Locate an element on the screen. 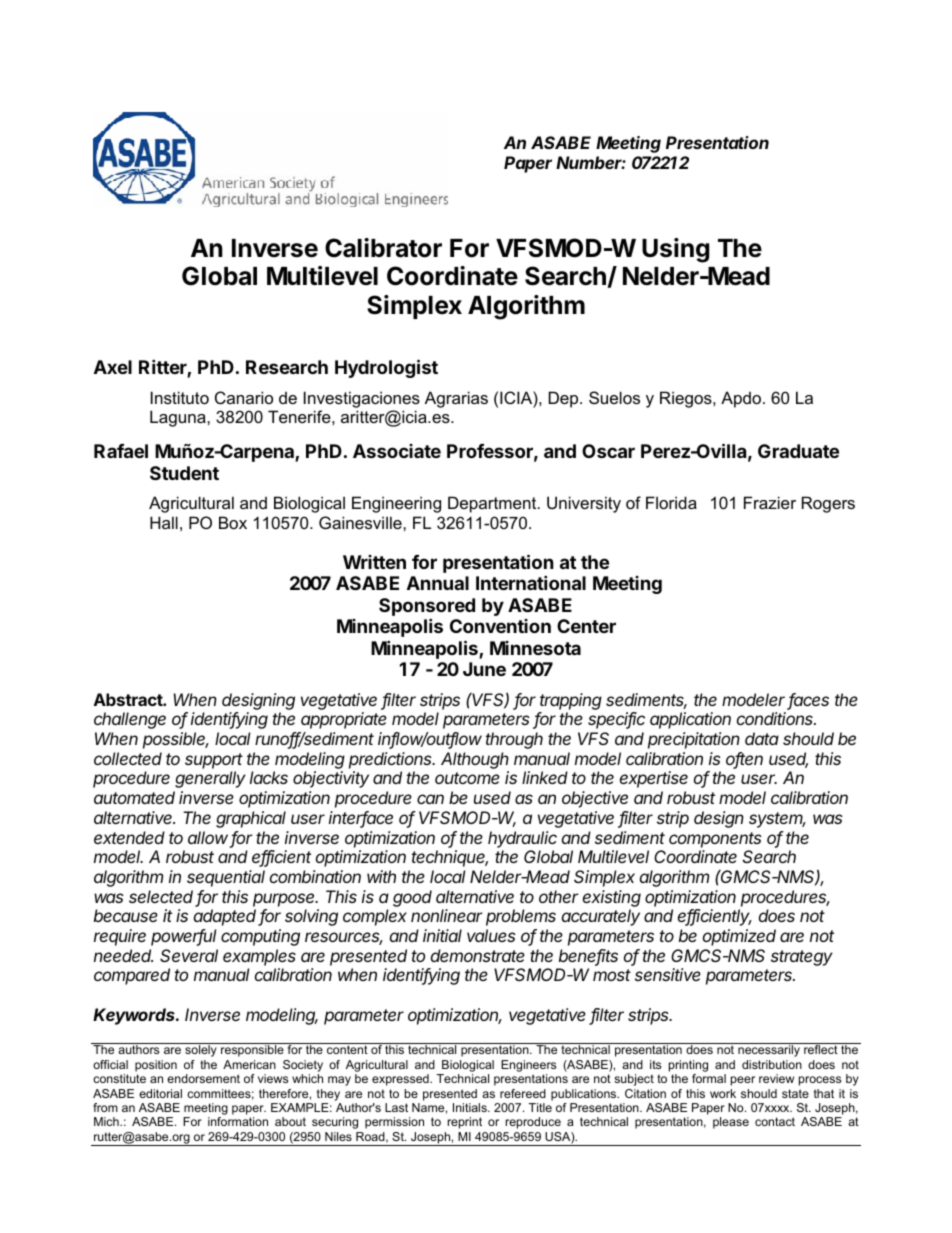 The width and height of the screenshot is (952, 1233). Axel is located at coordinates (113, 367).
